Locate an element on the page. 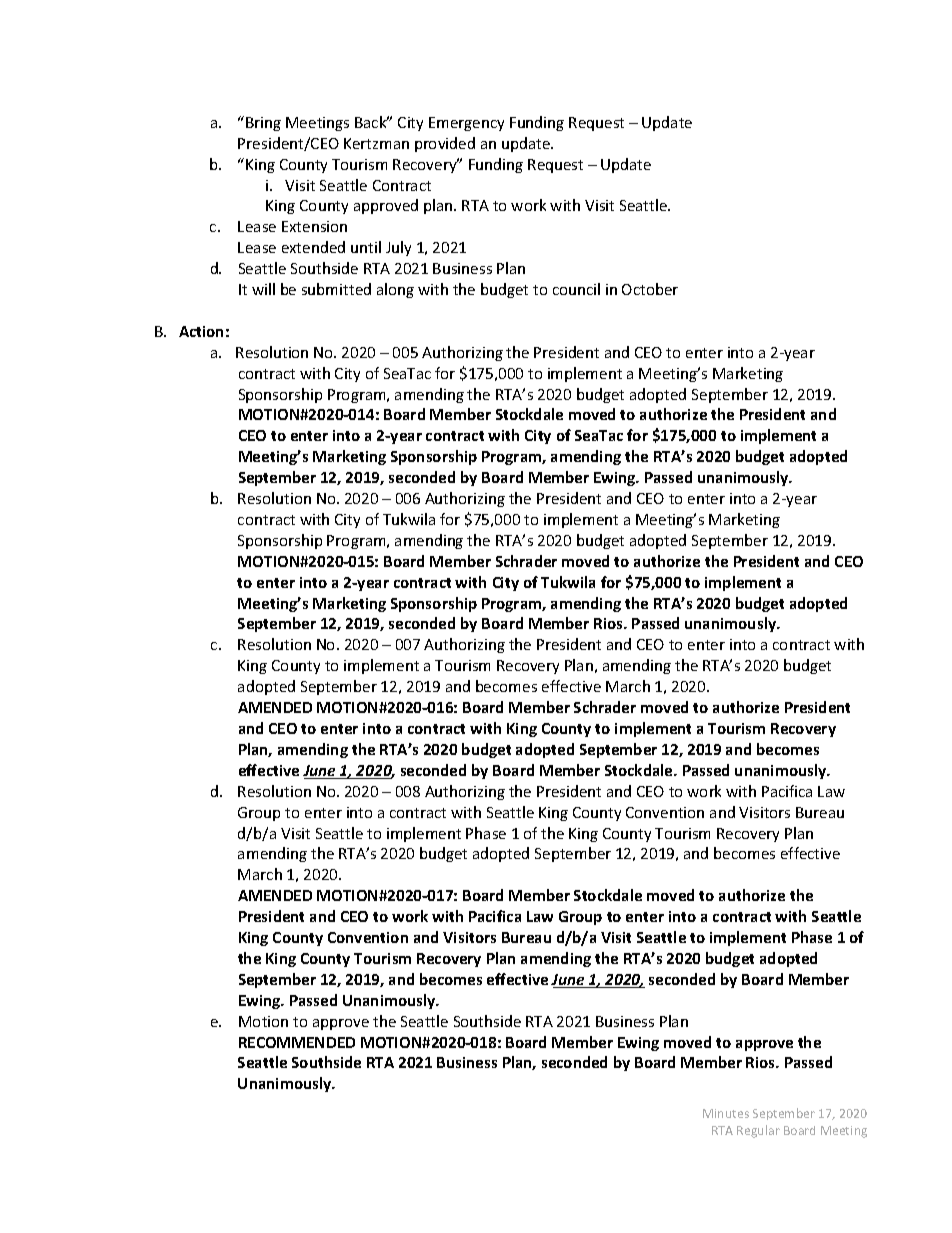 This document has height=1233, width=952. October is located at coordinates (650, 289).
